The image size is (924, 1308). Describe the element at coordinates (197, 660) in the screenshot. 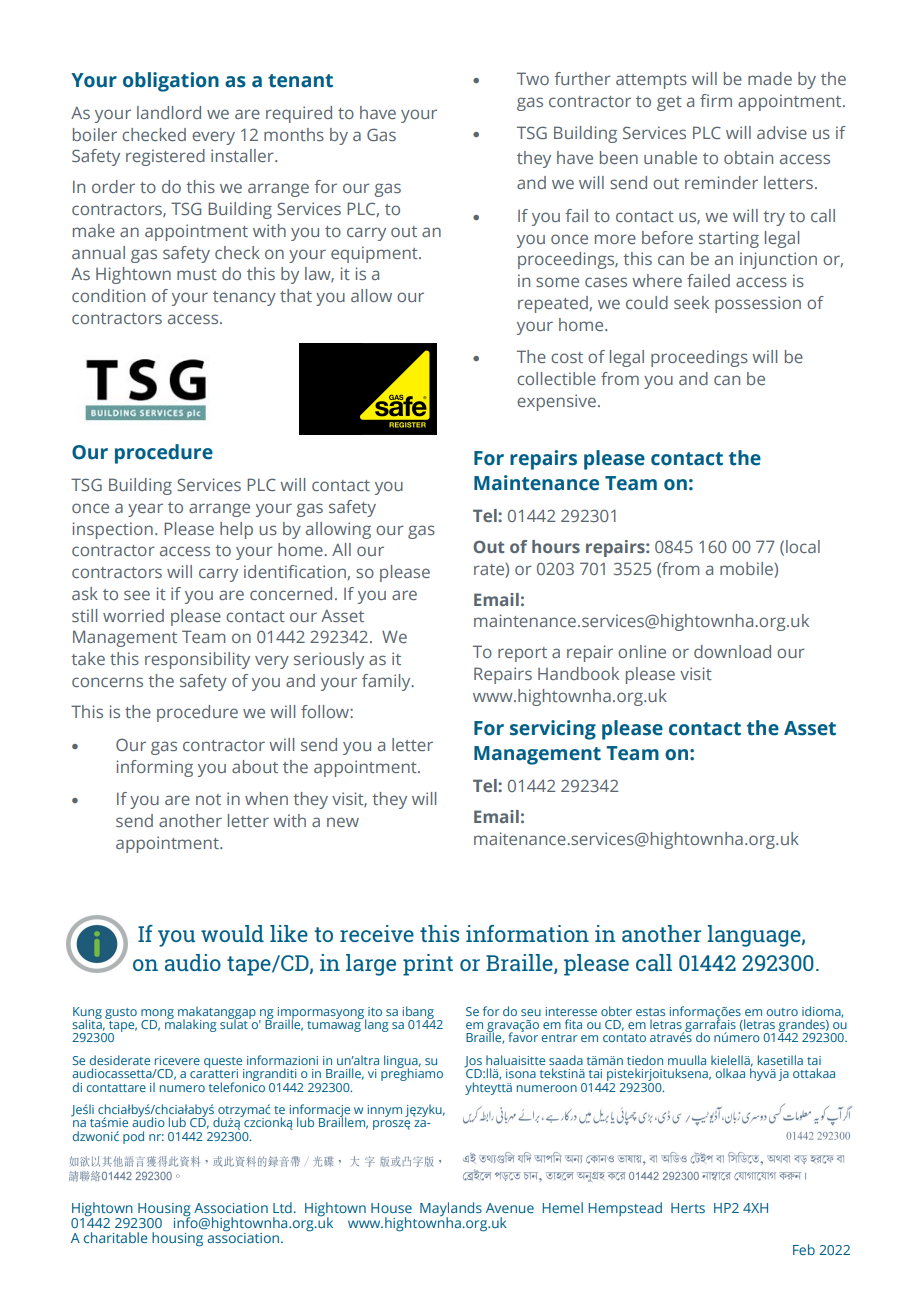

I see `responsibility` at that location.
